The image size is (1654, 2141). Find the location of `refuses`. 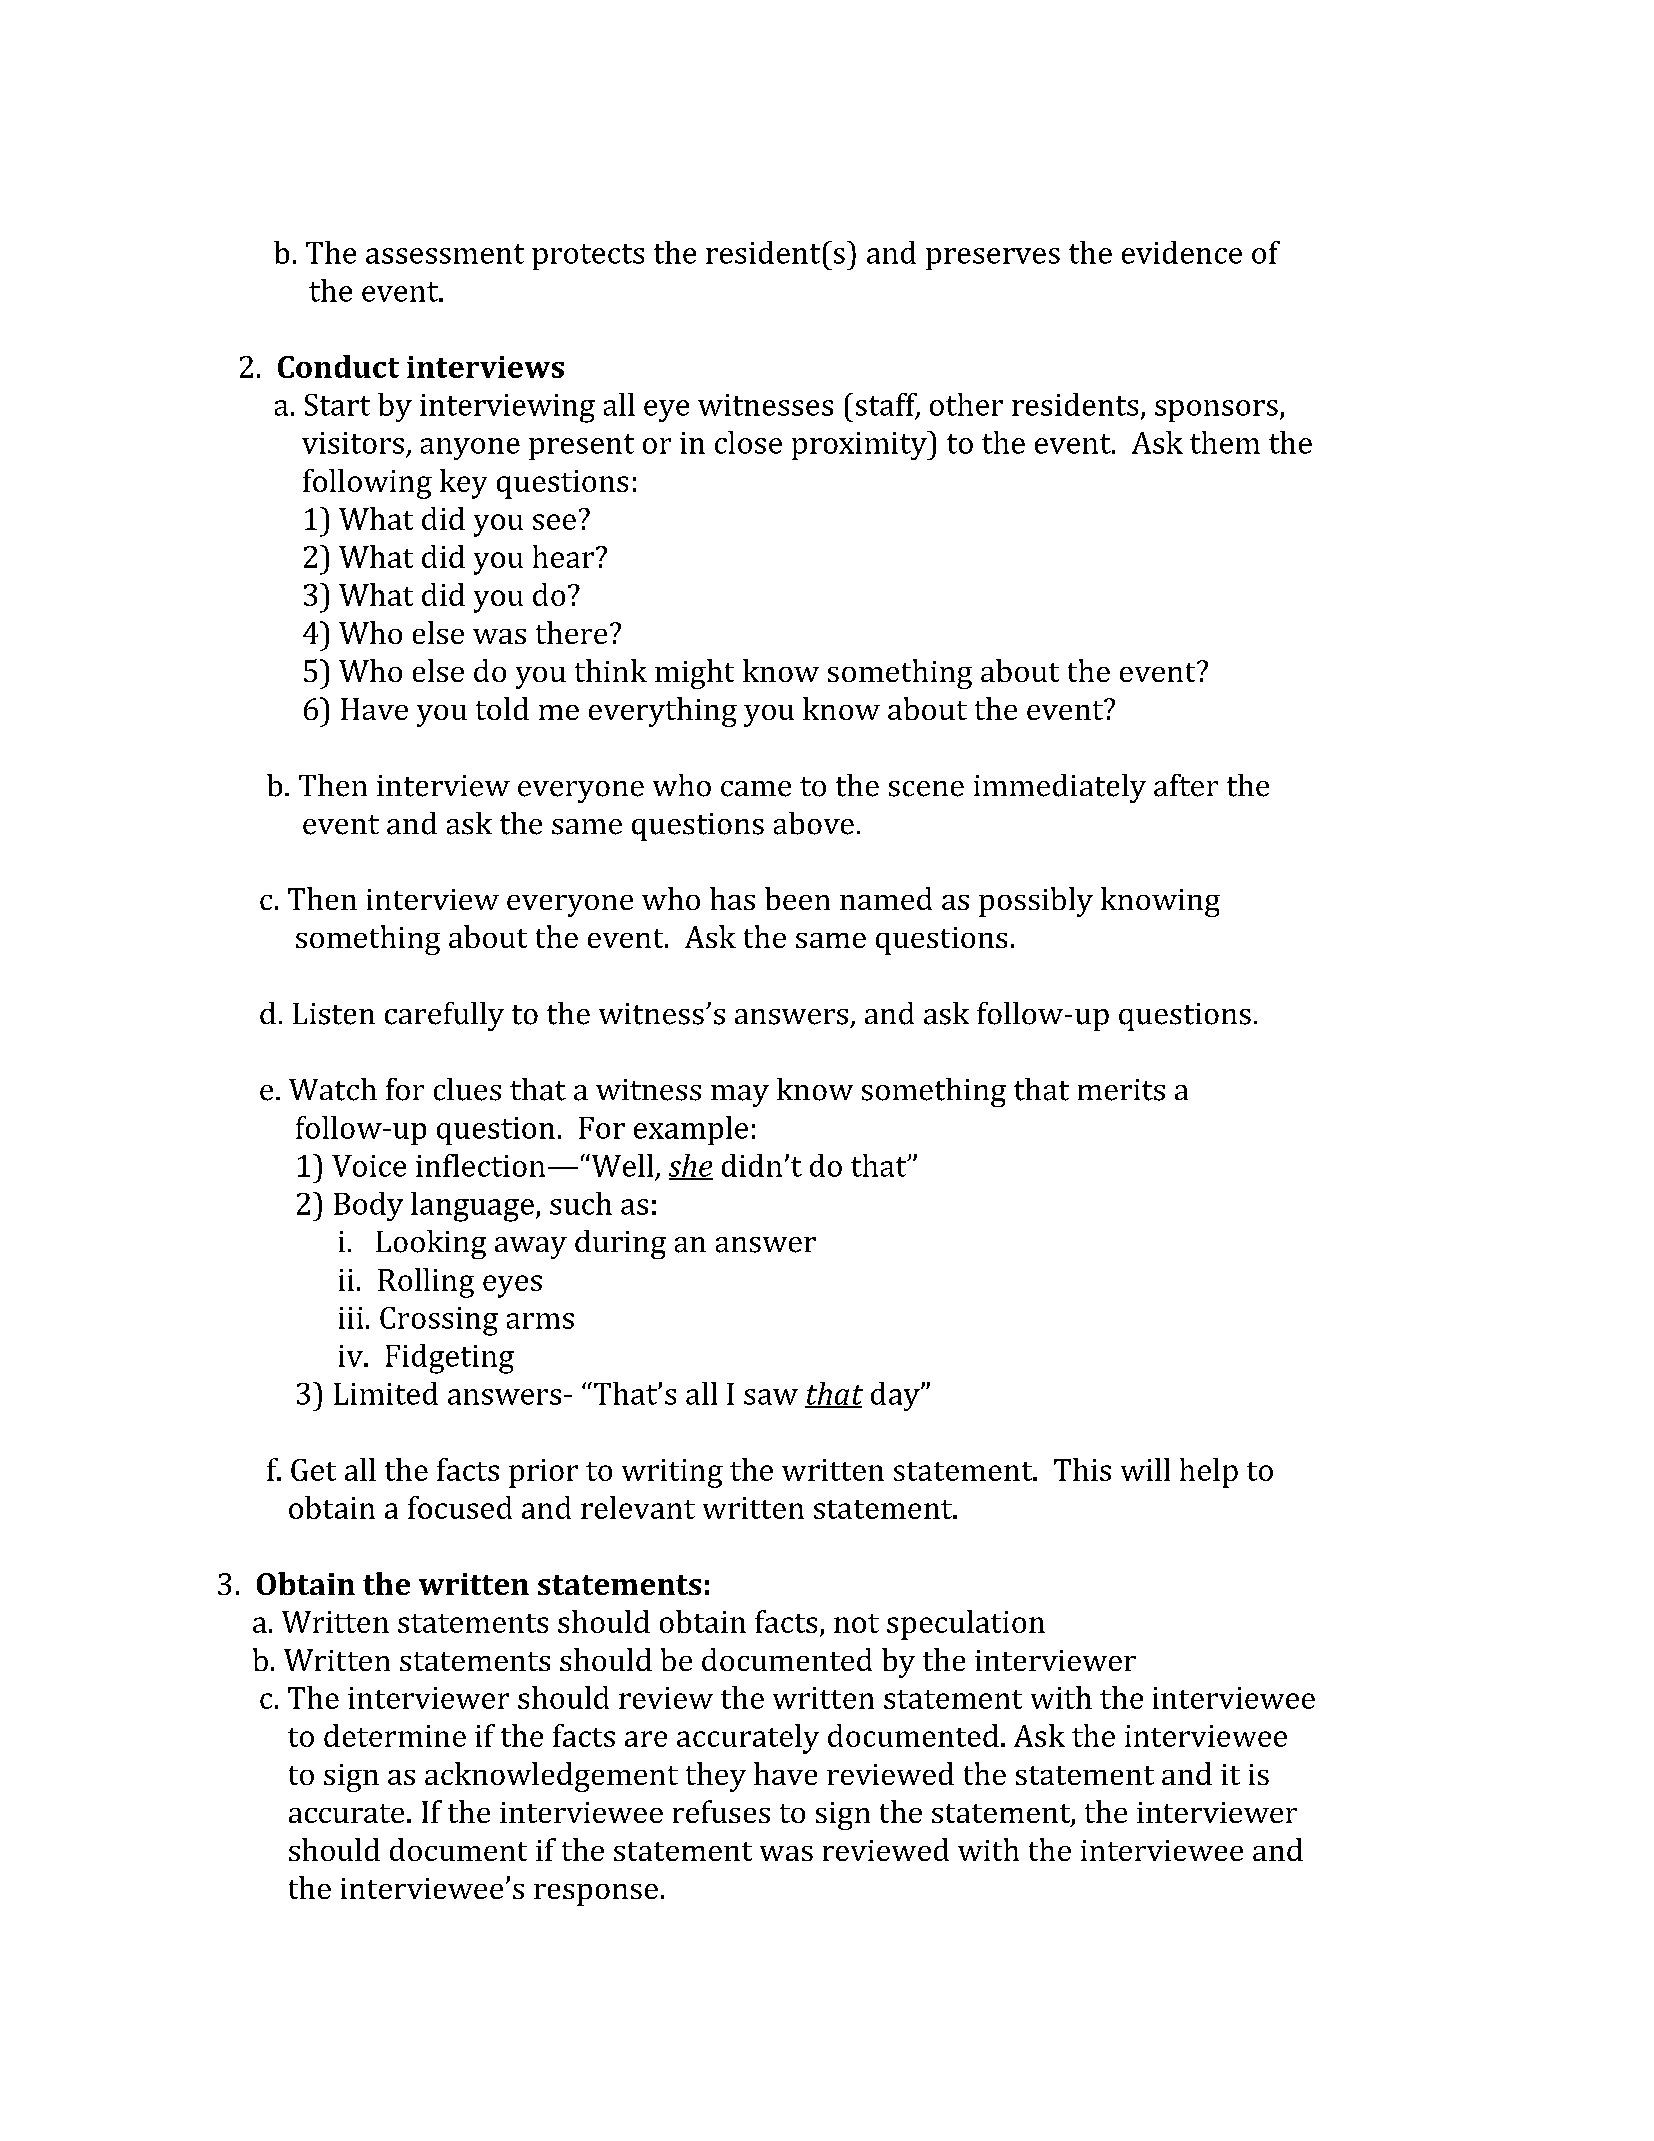

refuses is located at coordinates (721, 1811).
